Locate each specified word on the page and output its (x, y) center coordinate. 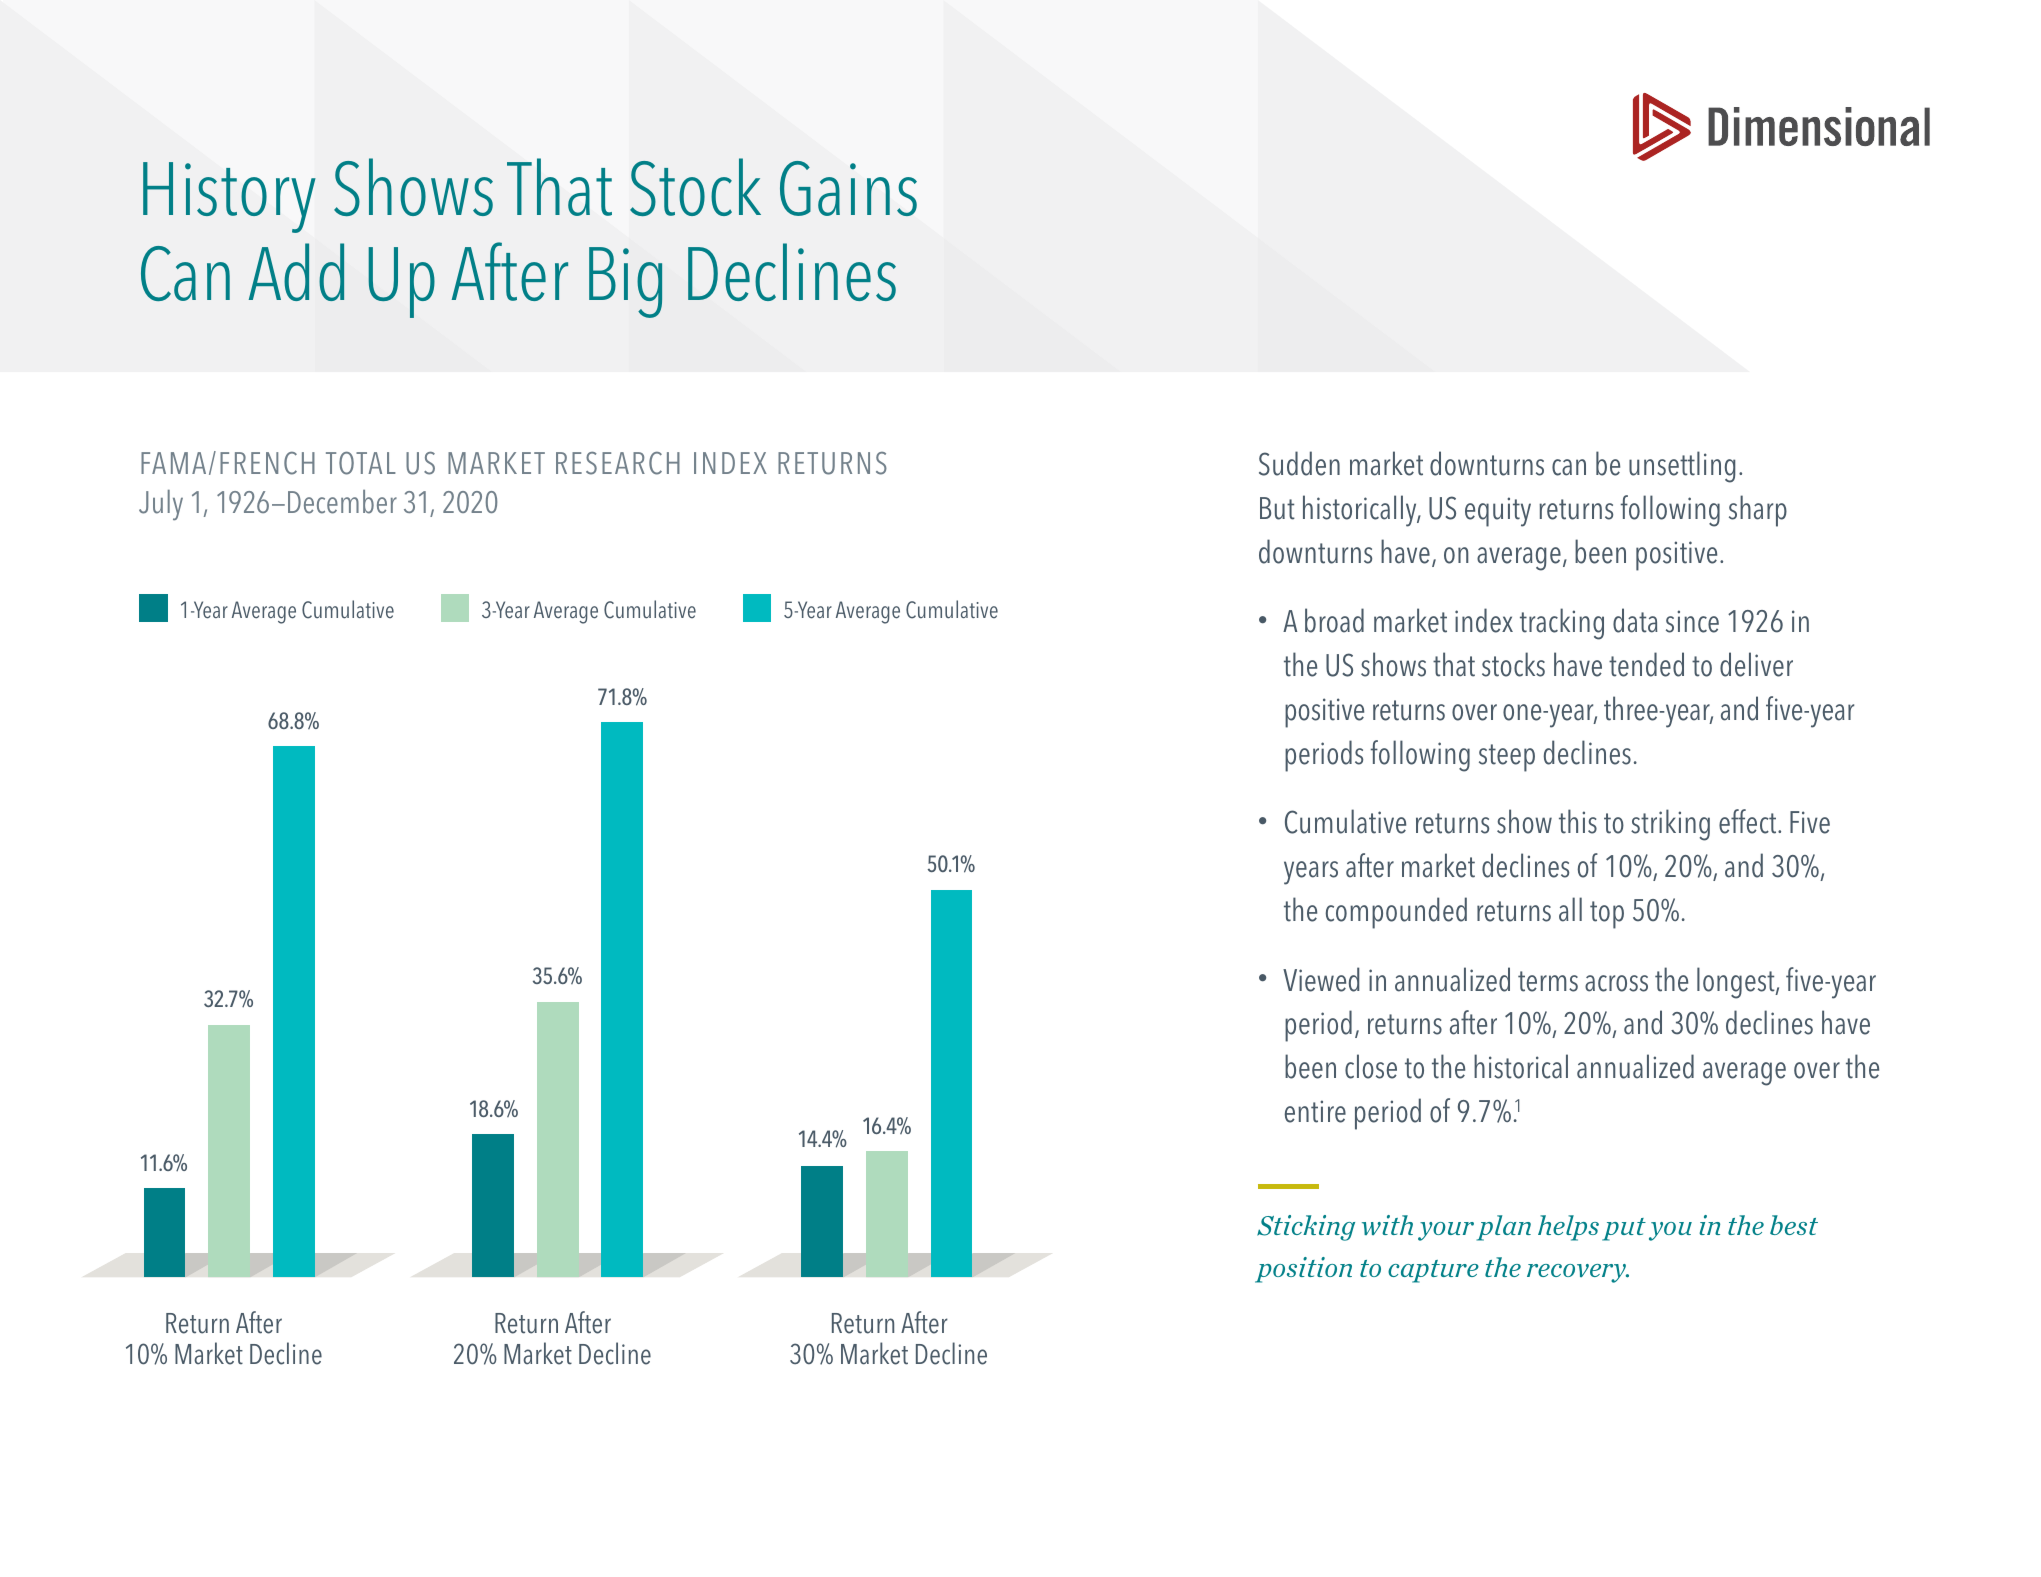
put (1624, 1229)
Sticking (1306, 1228)
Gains (848, 188)
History (229, 197)
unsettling (1682, 467)
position (1303, 1270)
